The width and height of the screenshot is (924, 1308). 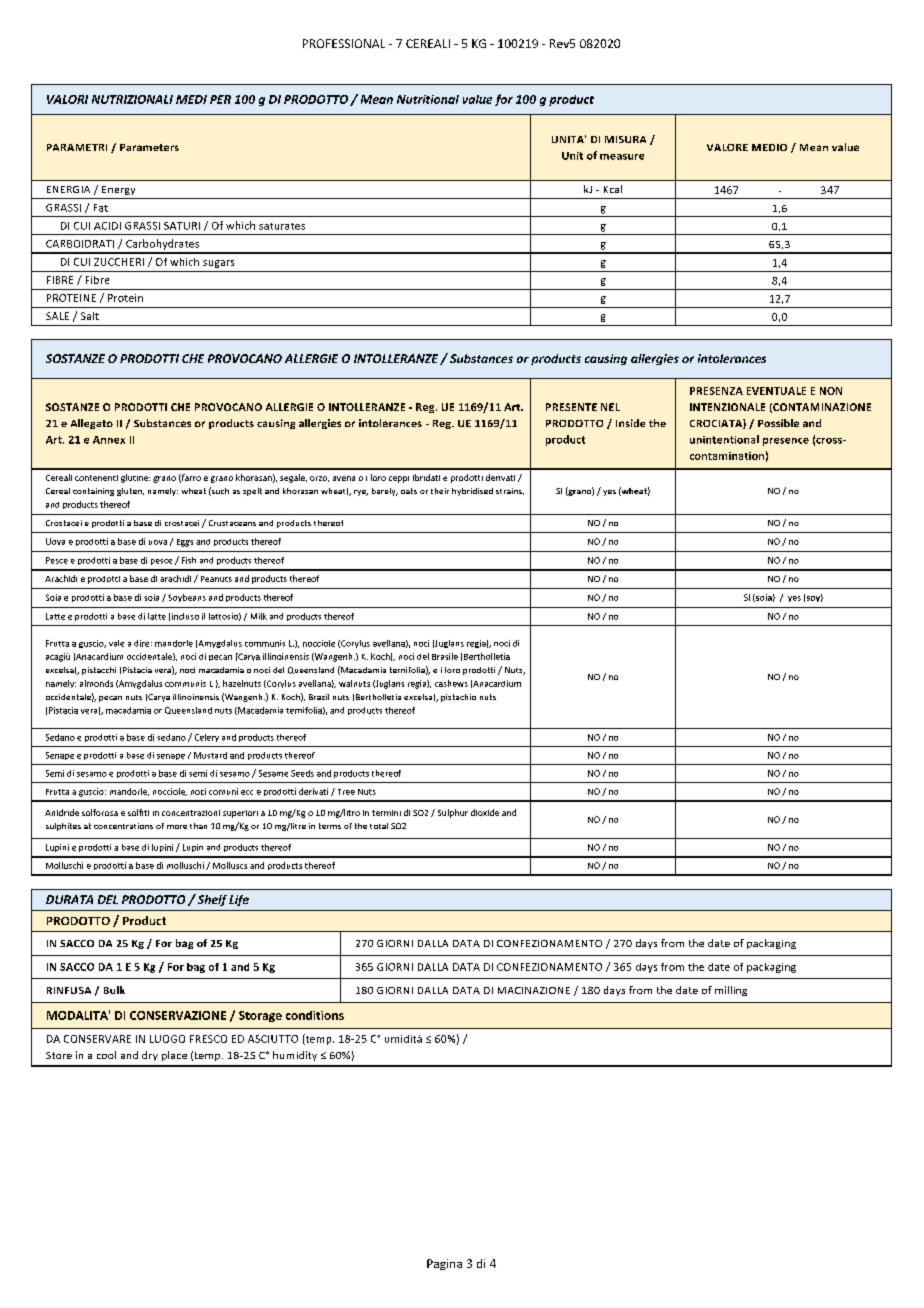 What do you see at coordinates (724, 439) in the screenshot?
I see `unintentional` at bounding box center [724, 439].
